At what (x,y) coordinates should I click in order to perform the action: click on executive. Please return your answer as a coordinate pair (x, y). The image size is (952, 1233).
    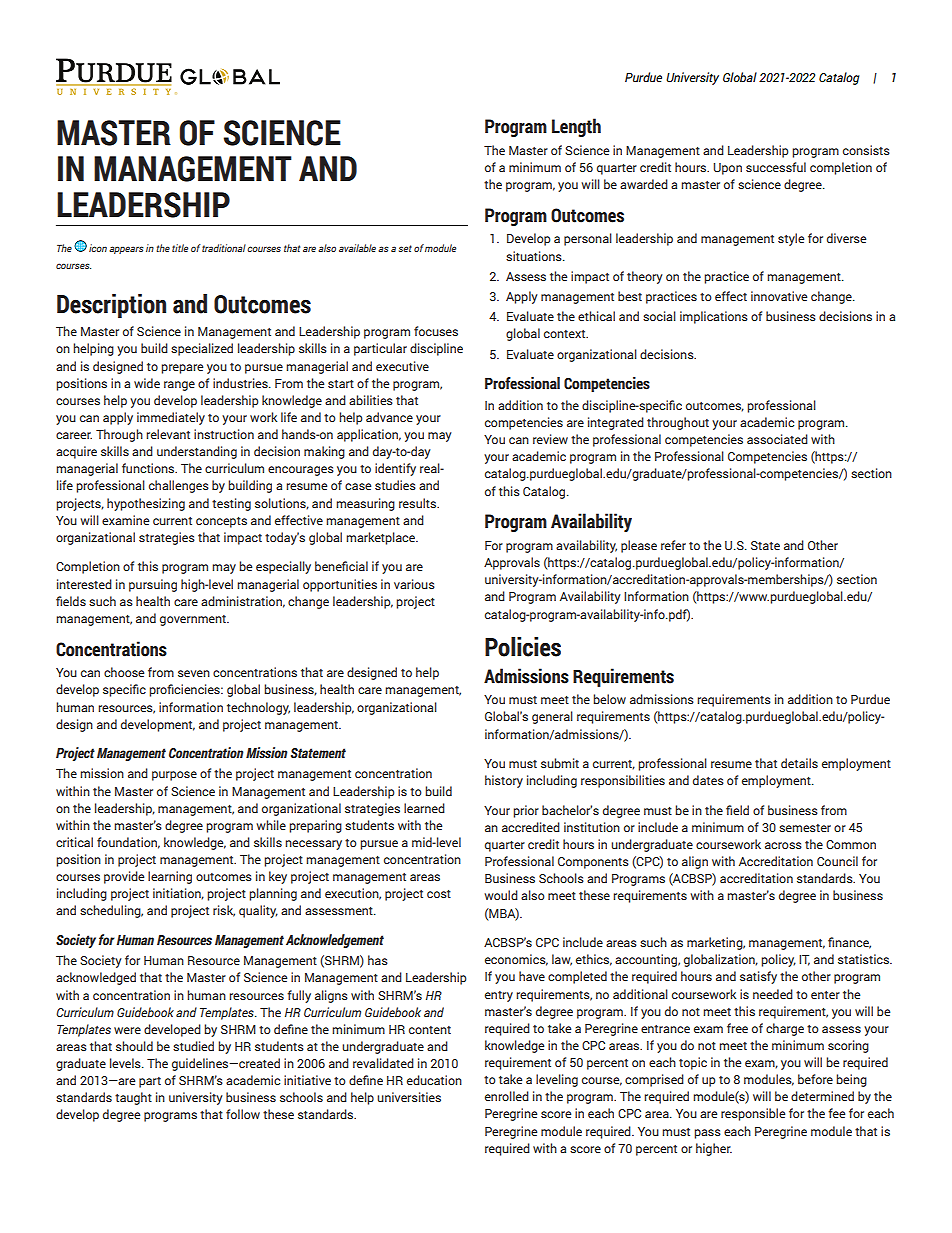
    Looking at the image, I should click on (402, 366).
